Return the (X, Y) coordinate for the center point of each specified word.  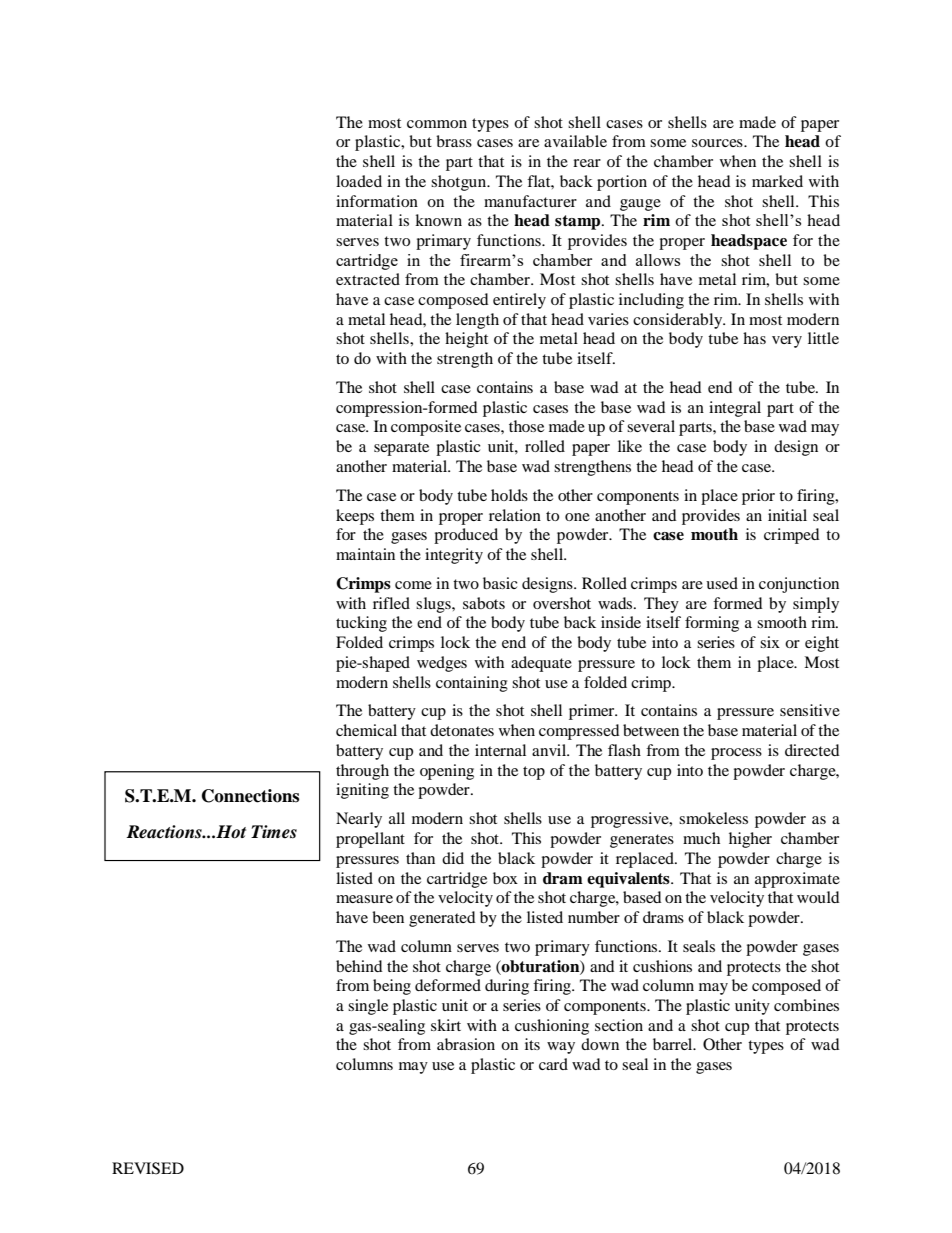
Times (274, 832)
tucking (361, 624)
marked (777, 181)
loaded (359, 181)
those (526, 426)
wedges (442, 664)
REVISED (148, 1168)
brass (454, 141)
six (770, 642)
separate (401, 449)
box (505, 878)
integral (735, 409)
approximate (797, 880)
